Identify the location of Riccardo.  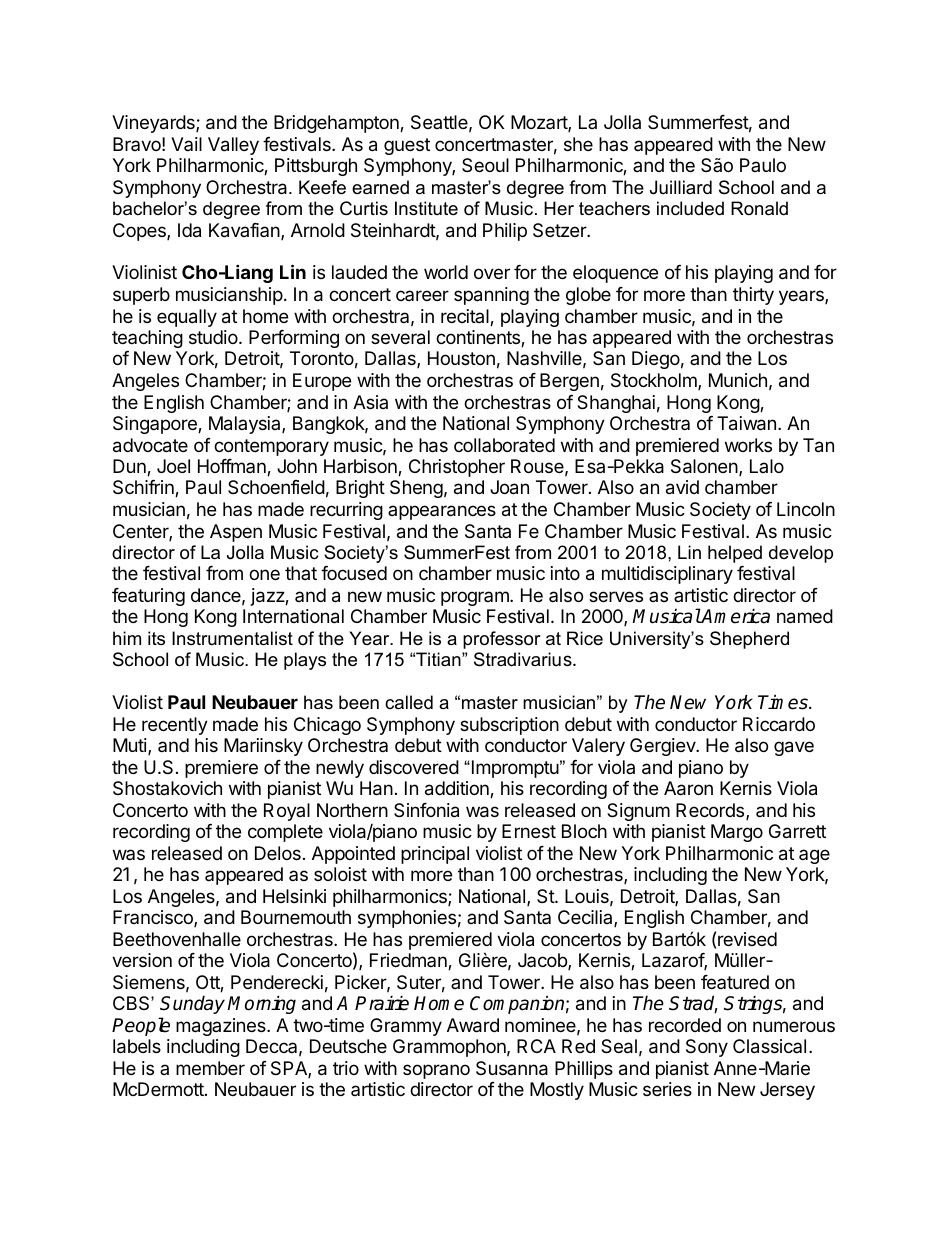
(779, 724).
